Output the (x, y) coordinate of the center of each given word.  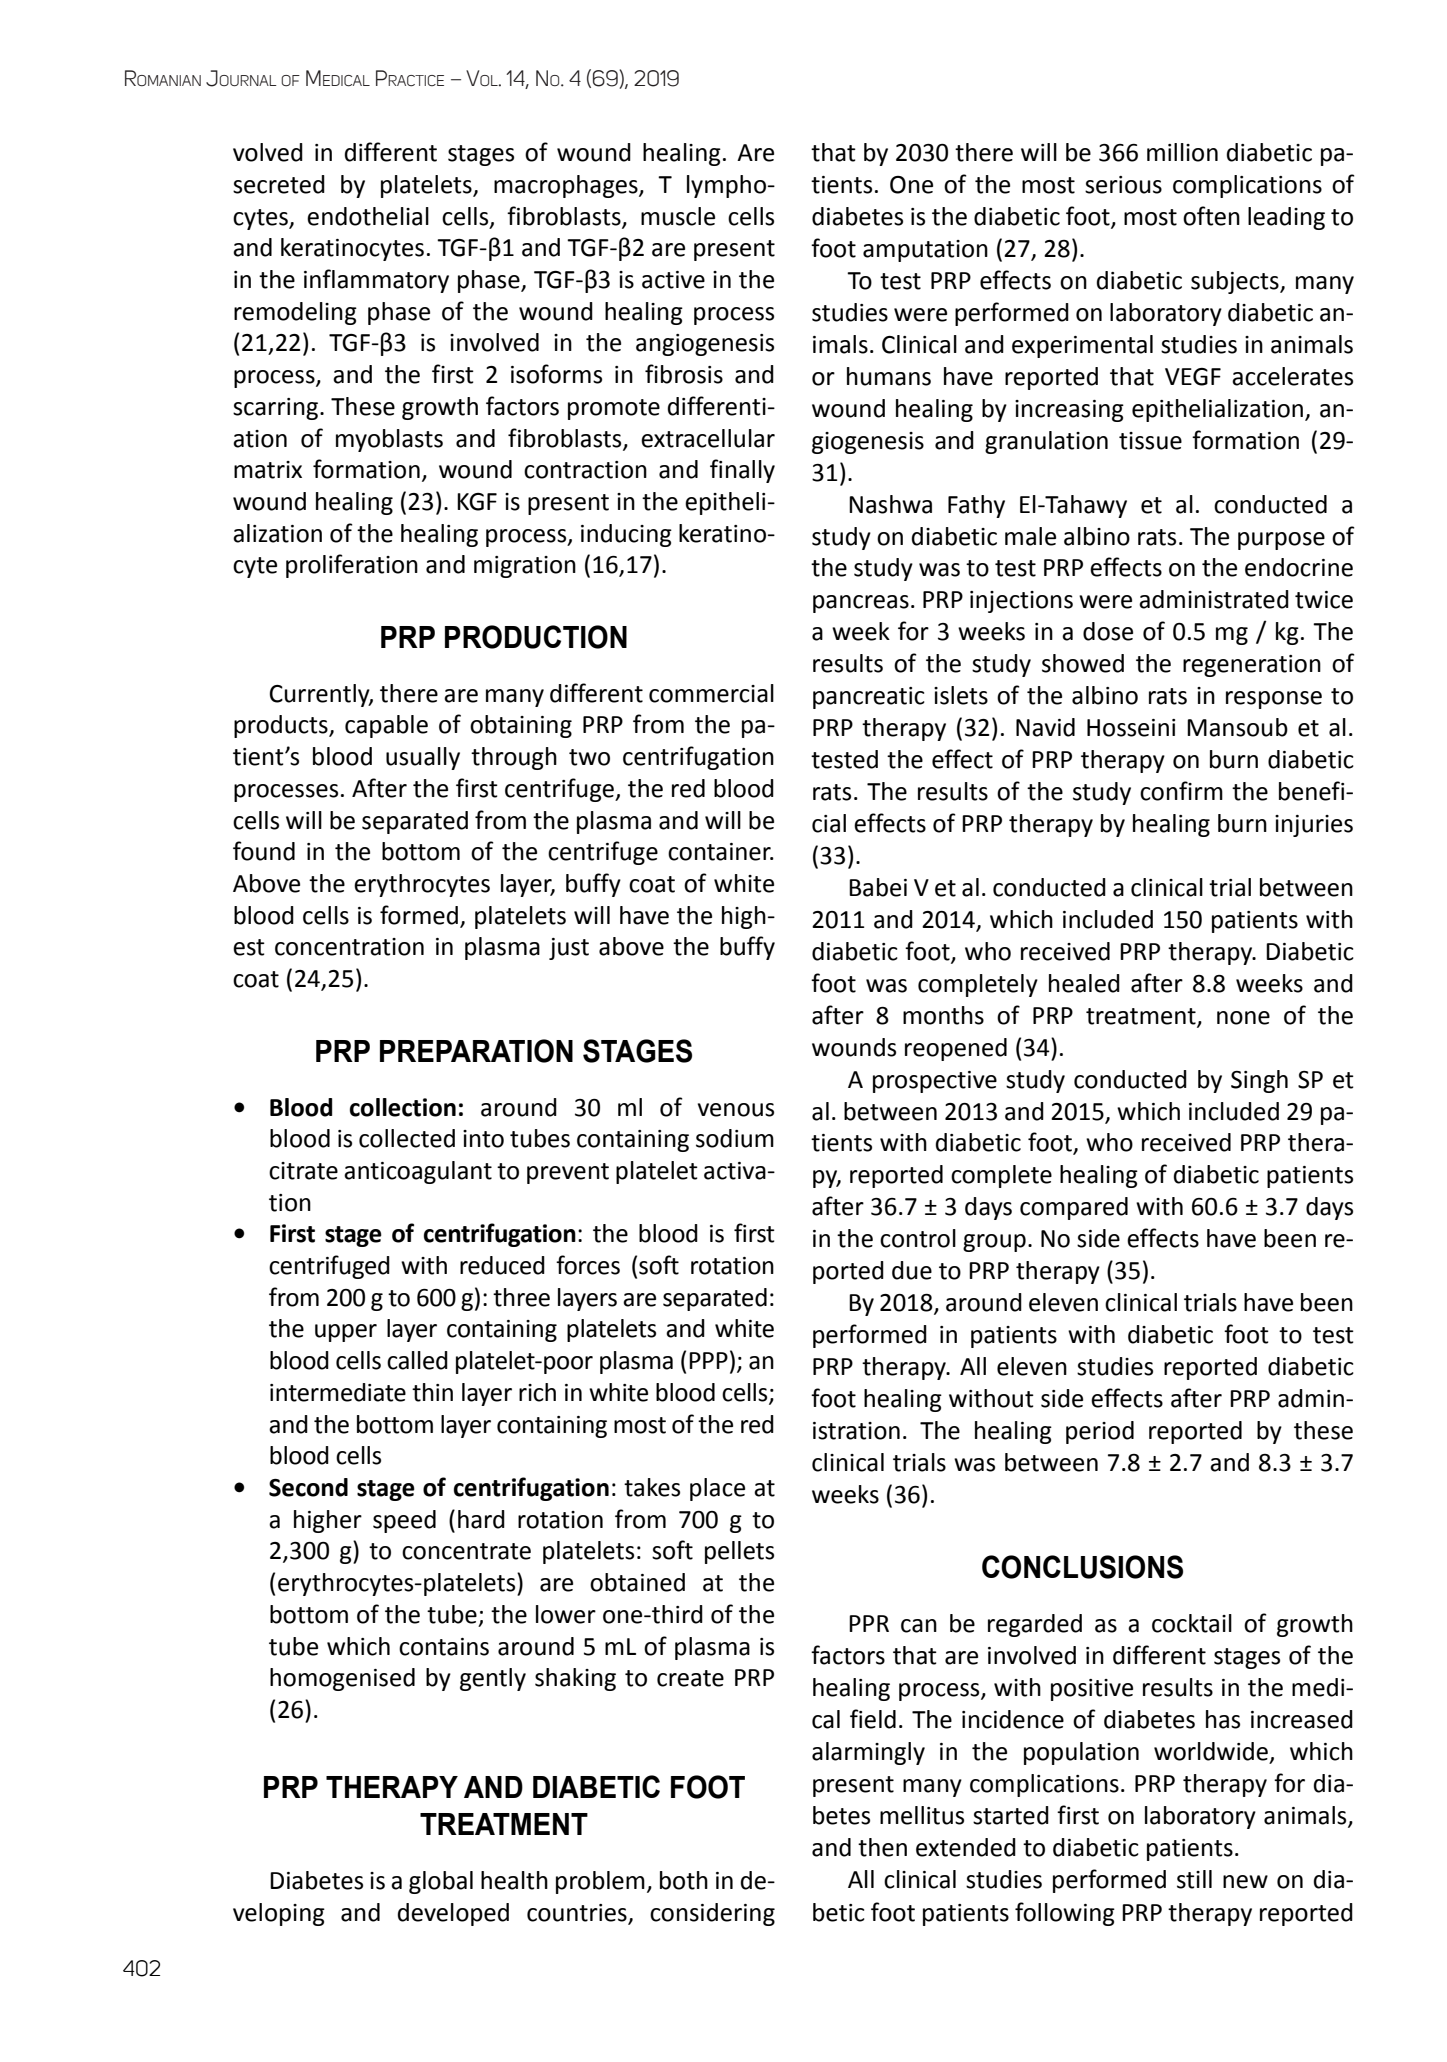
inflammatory (376, 281)
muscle (678, 216)
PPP (708, 1360)
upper (346, 1333)
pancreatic (869, 698)
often (1211, 216)
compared (1074, 1208)
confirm (1181, 791)
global (441, 1882)
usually (423, 758)
